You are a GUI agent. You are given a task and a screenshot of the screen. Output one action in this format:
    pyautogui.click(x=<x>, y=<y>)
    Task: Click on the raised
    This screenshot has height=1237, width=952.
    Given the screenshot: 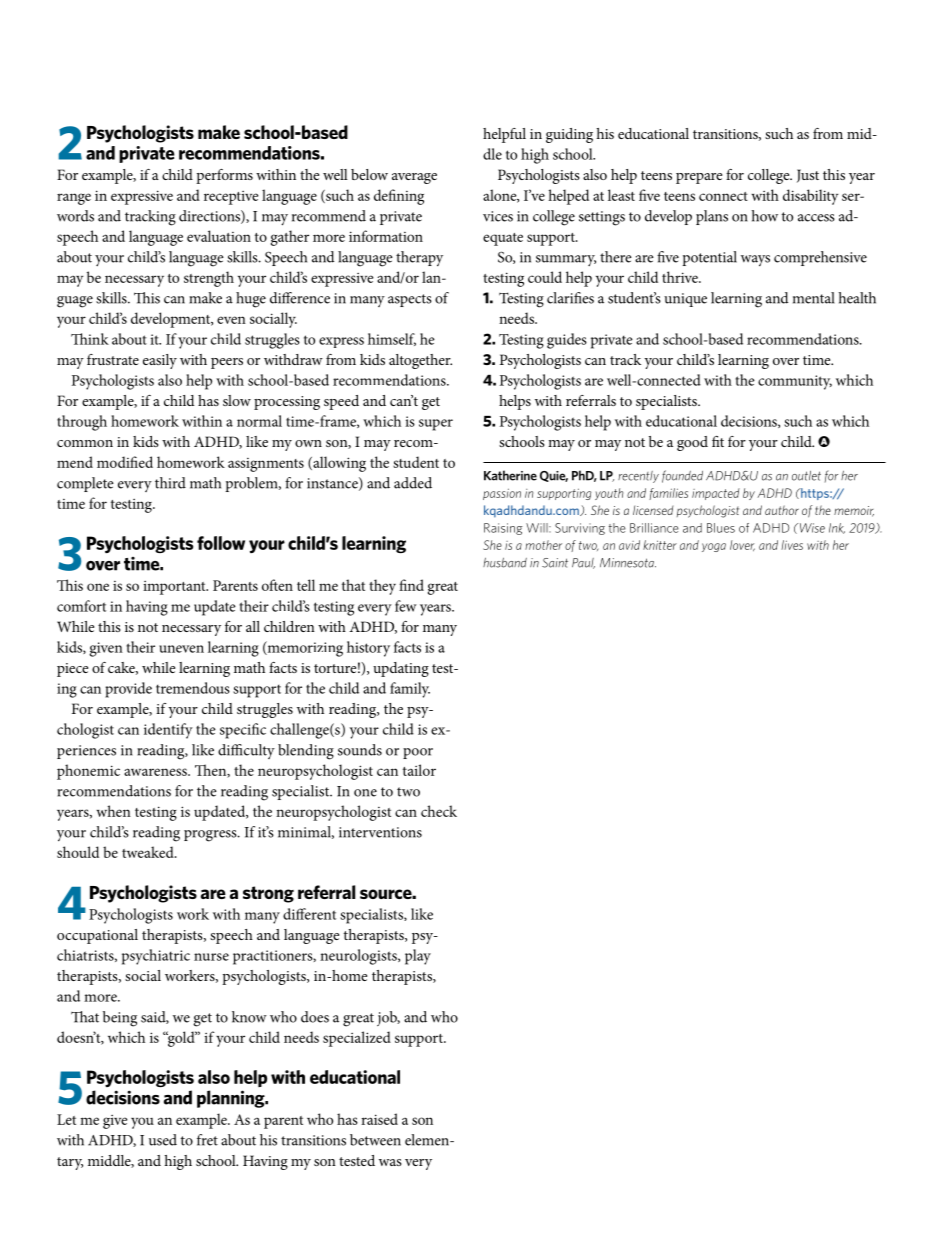 What is the action you would take?
    pyautogui.click(x=379, y=1119)
